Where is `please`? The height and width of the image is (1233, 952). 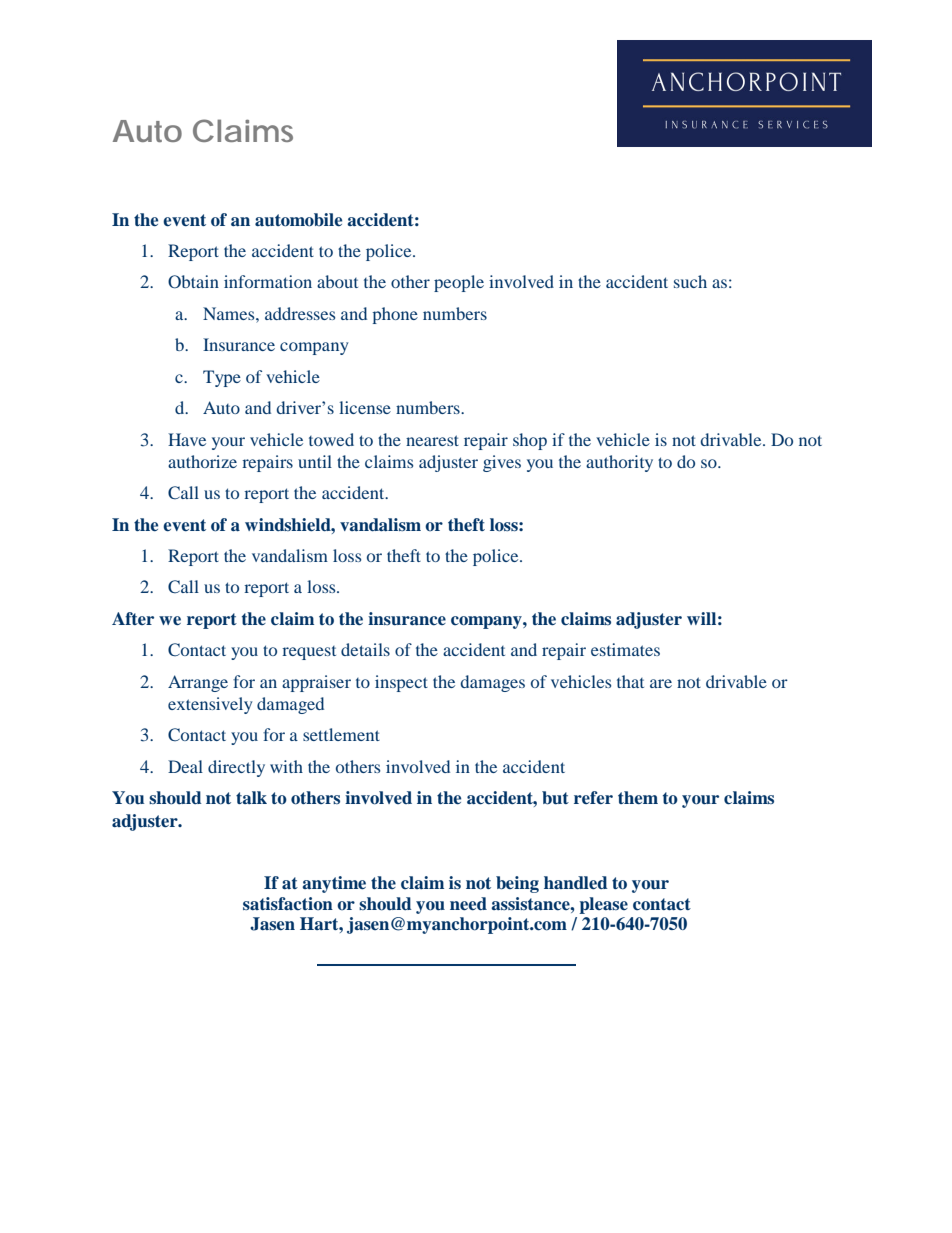
please is located at coordinates (603, 905).
